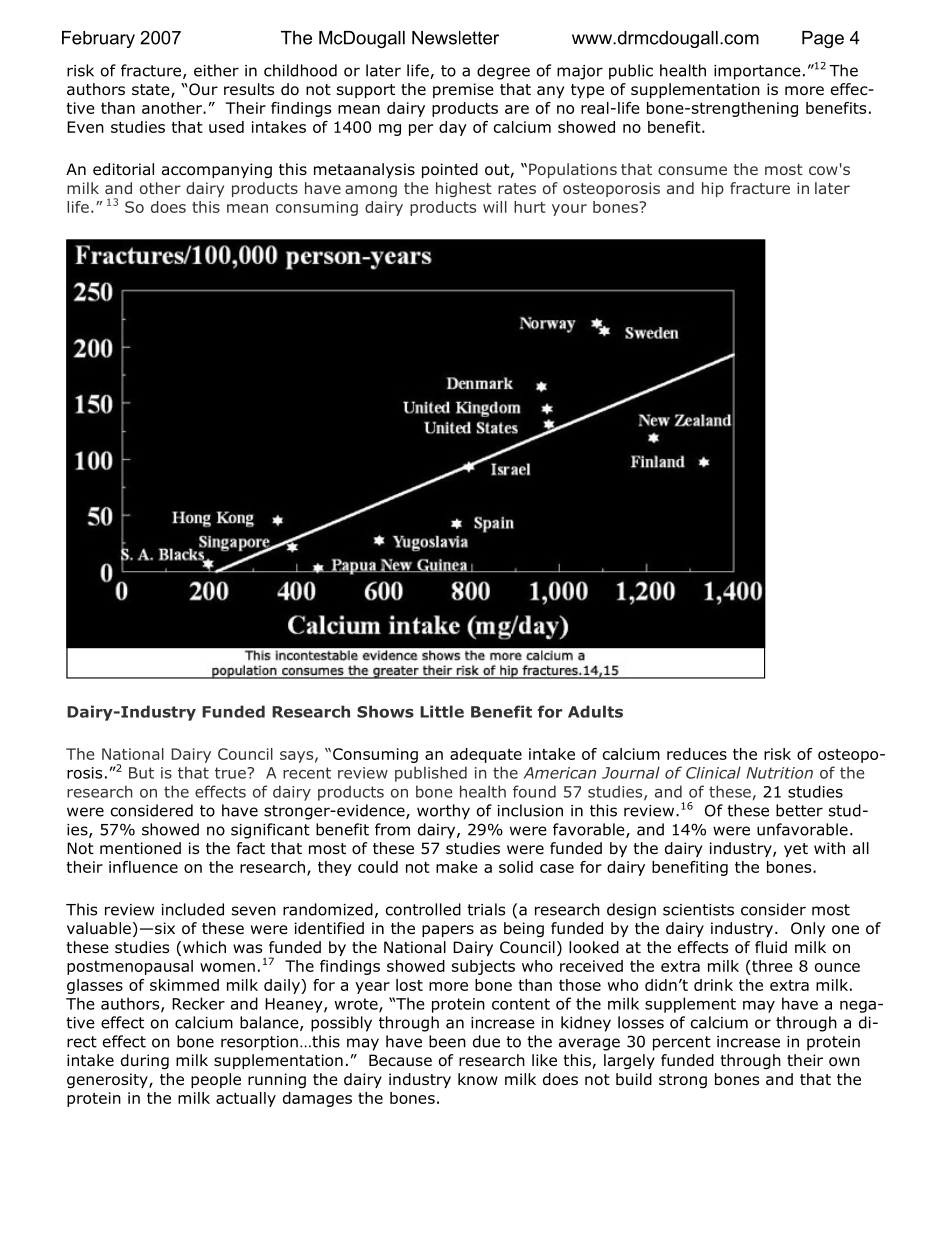 This image has height=1233, width=952. I want to click on premise, so click(463, 90).
